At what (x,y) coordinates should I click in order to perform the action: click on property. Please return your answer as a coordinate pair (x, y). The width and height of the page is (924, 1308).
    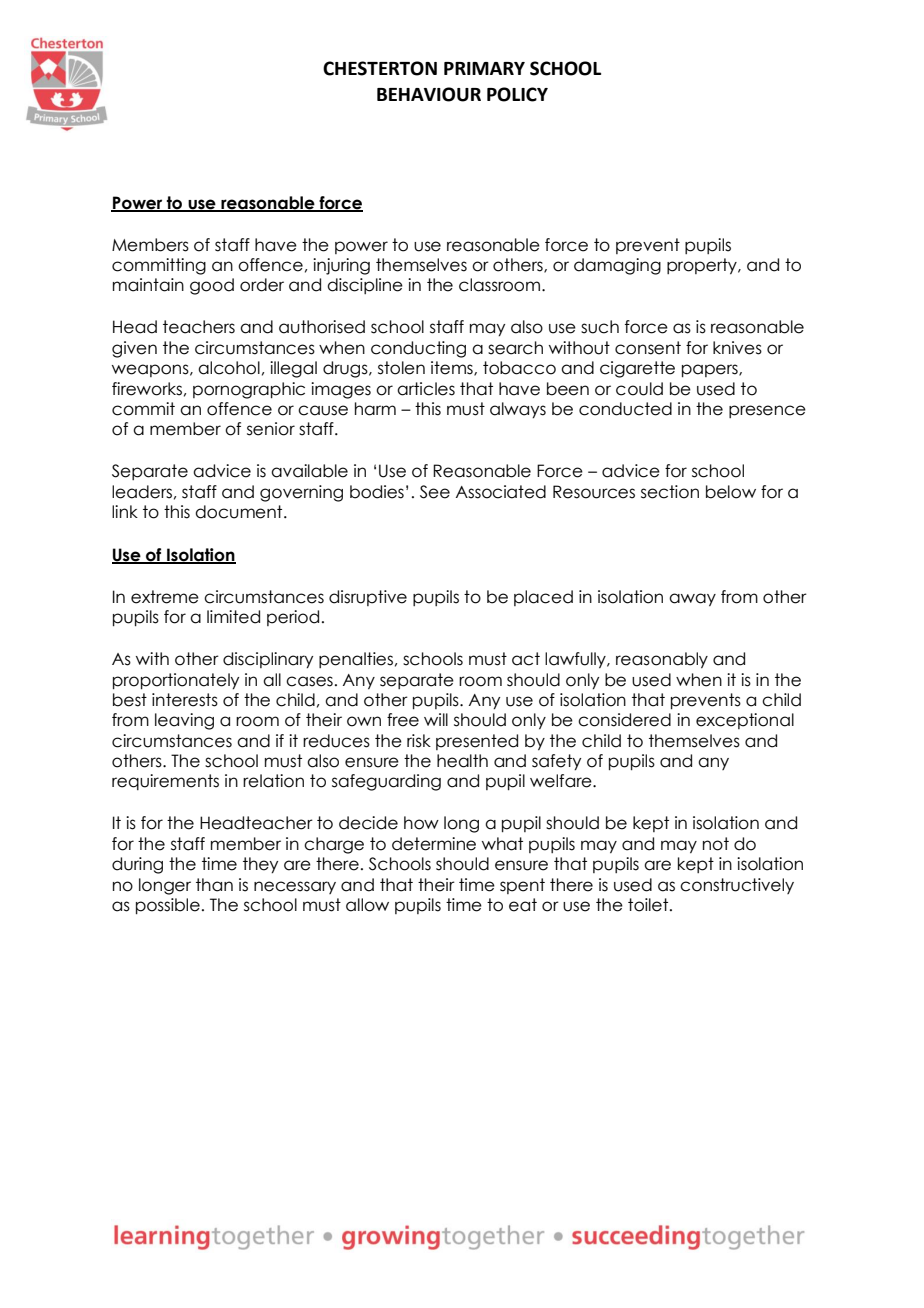
    Looking at the image, I should click on (703, 266).
